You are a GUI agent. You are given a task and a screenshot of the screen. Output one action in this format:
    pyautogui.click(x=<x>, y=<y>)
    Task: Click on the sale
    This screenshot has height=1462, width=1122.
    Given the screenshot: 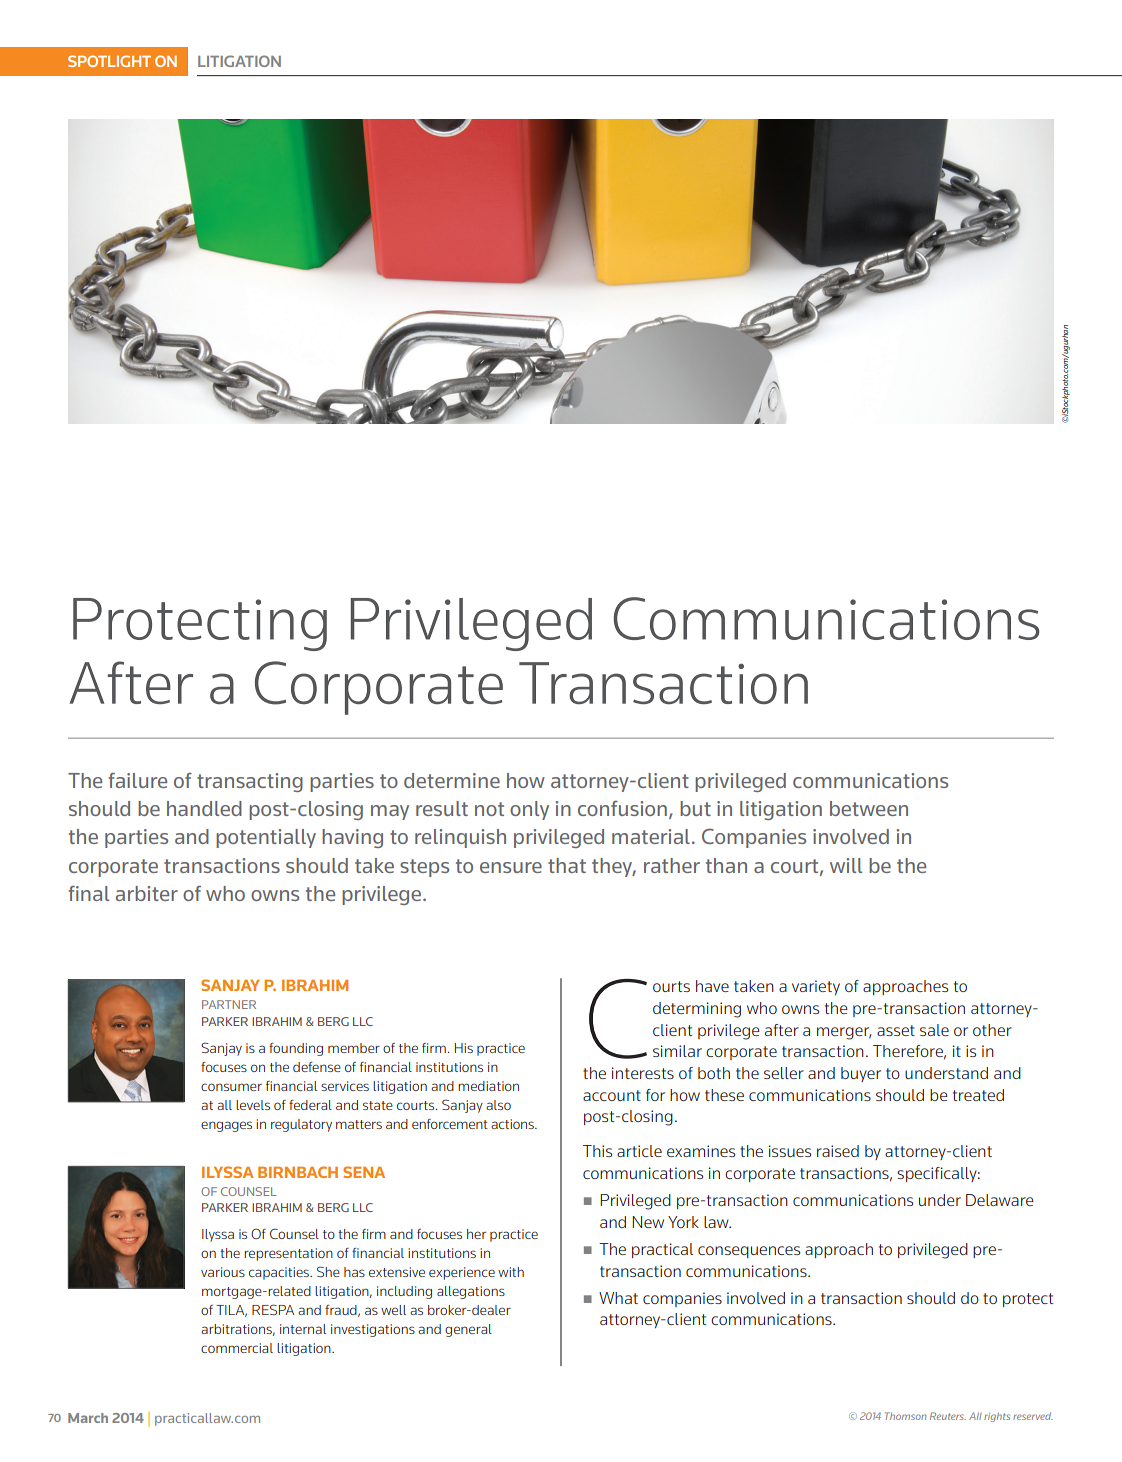 What is the action you would take?
    pyautogui.click(x=934, y=1030)
